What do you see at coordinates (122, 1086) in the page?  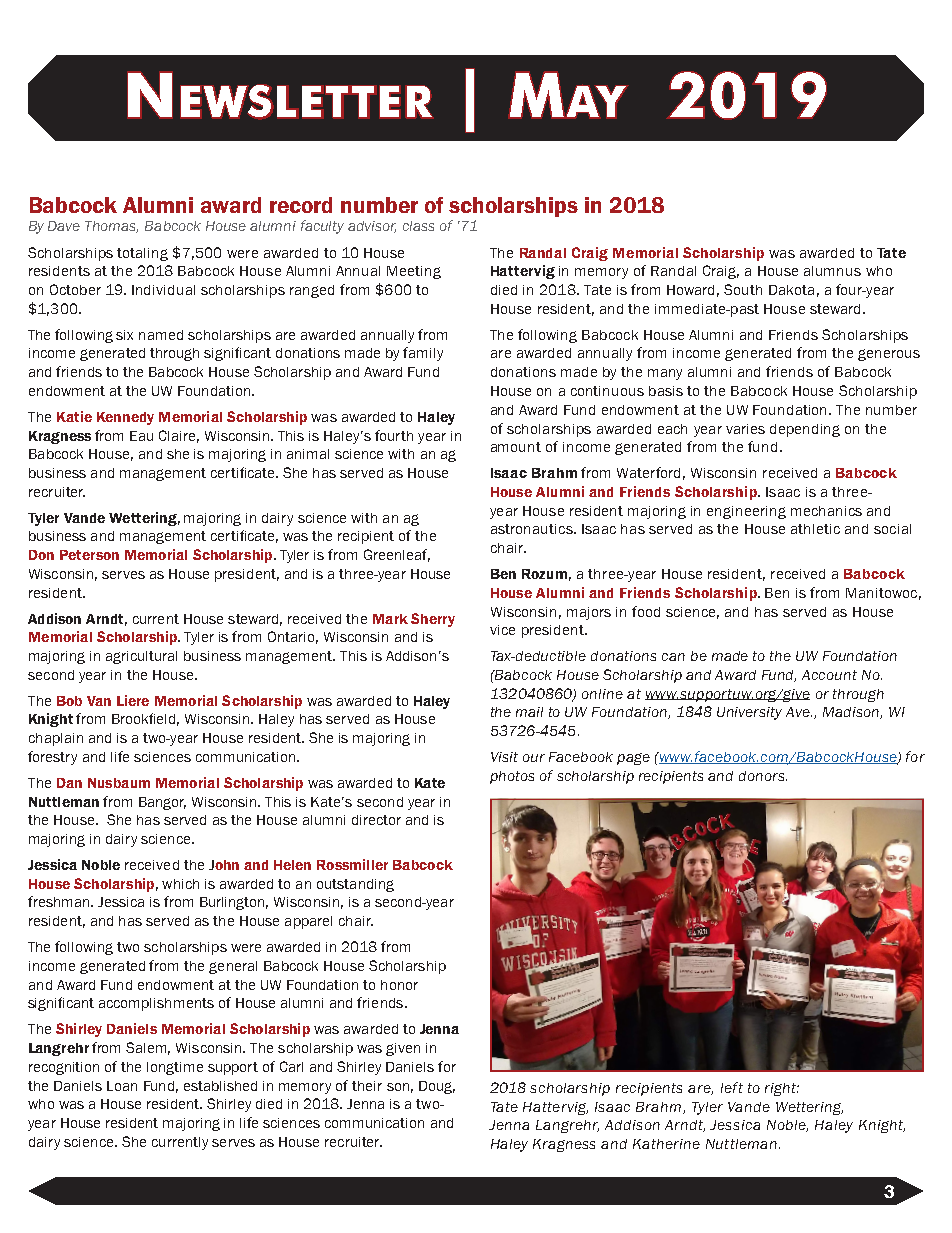 I see `Loan` at bounding box center [122, 1086].
